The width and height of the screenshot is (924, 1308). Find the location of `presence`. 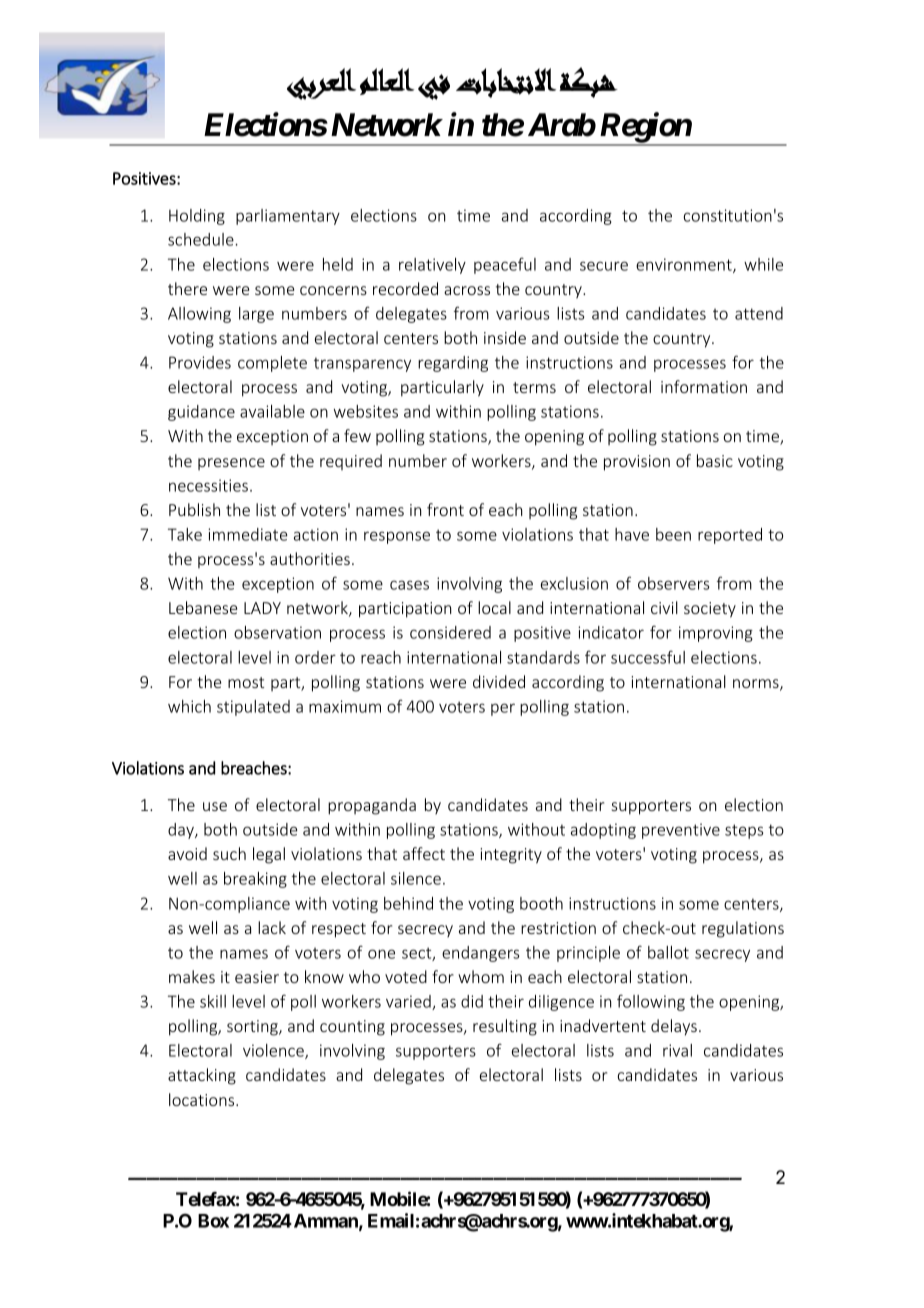

presence is located at coordinates (231, 464).
